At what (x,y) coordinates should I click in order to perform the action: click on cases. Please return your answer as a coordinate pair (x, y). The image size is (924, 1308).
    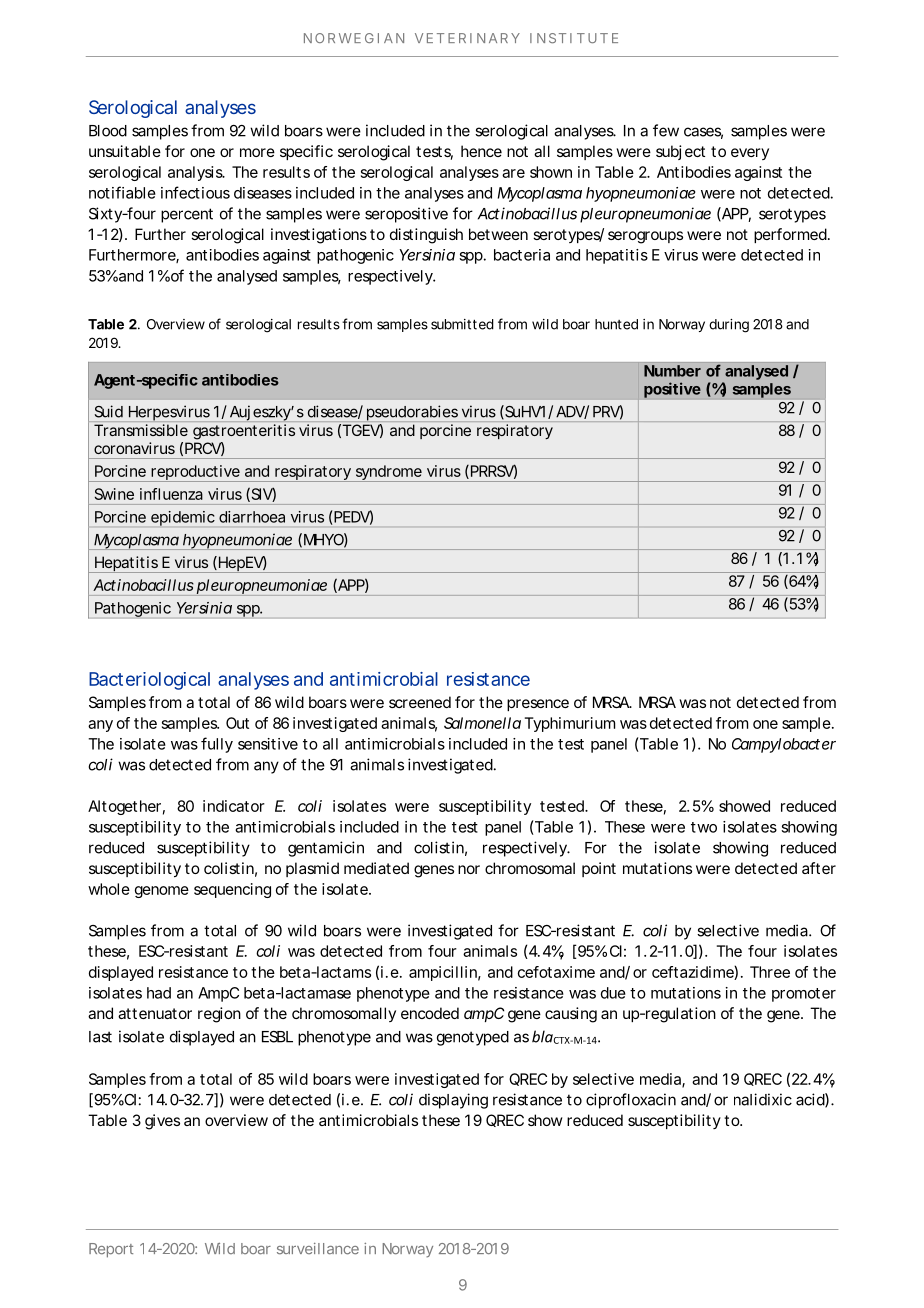
    Looking at the image, I should click on (703, 133).
